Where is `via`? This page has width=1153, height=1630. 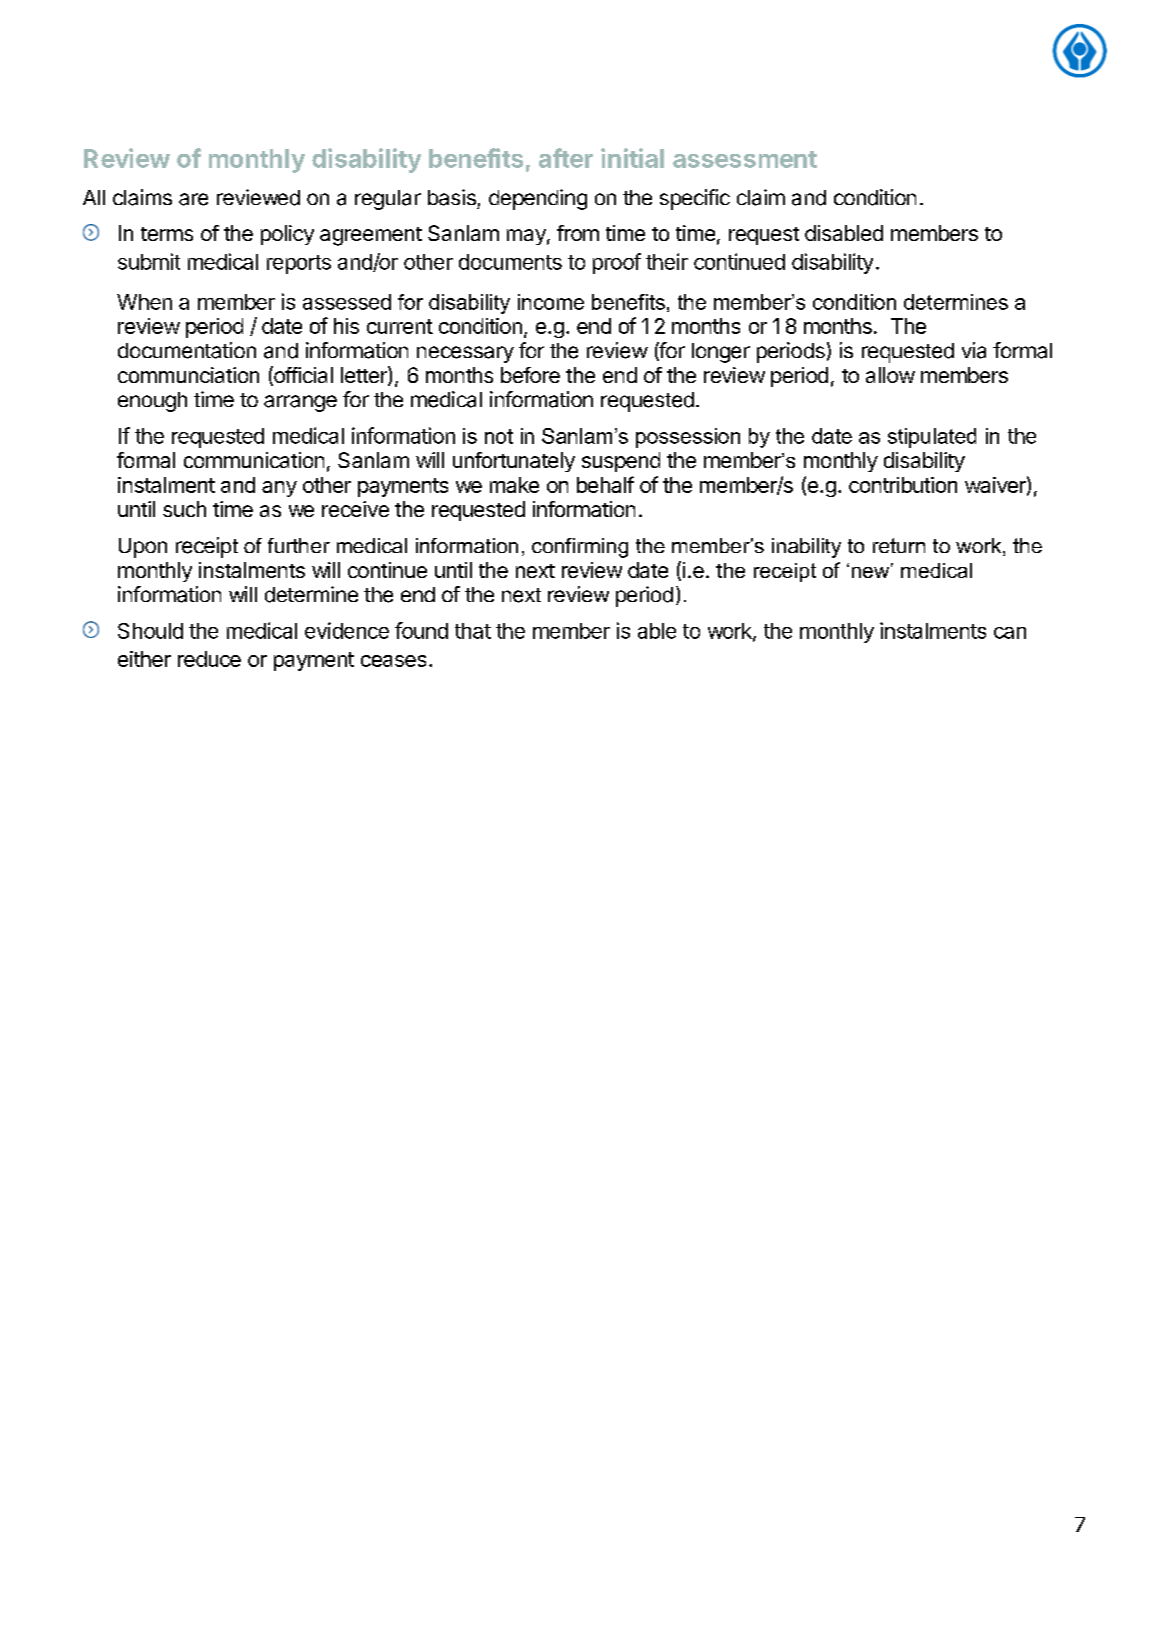
via is located at coordinates (974, 350).
